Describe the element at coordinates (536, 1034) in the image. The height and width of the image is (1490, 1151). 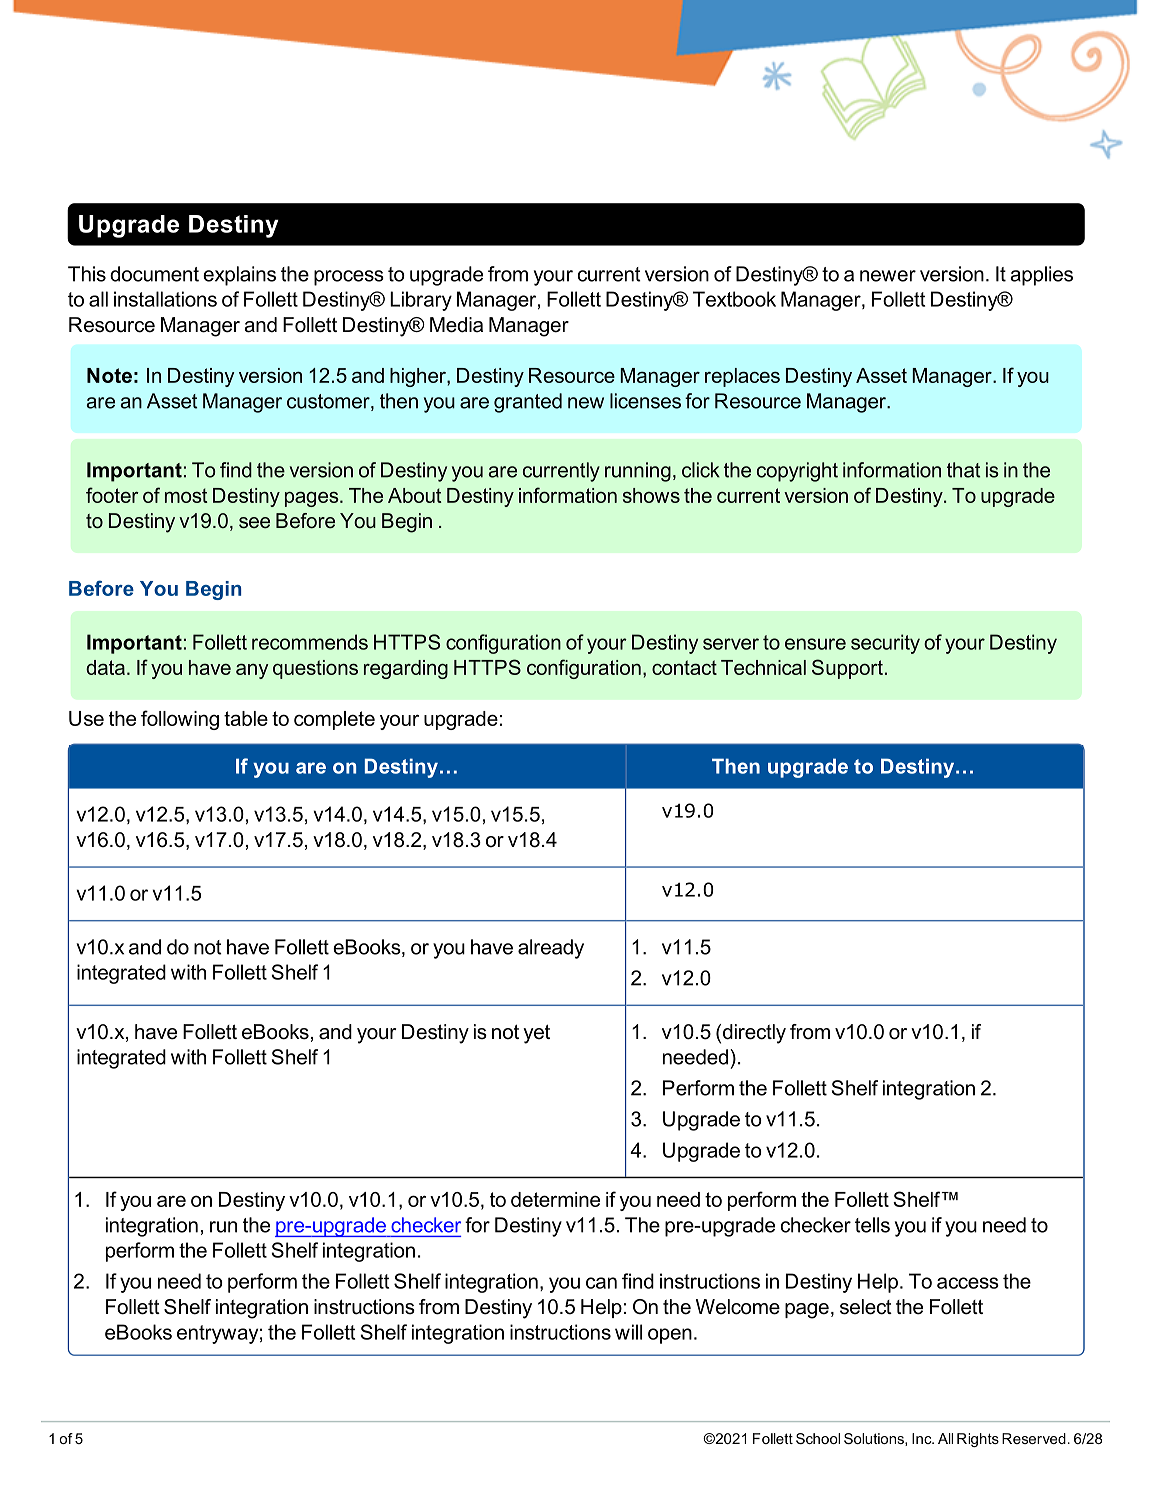
I see `yet` at that location.
